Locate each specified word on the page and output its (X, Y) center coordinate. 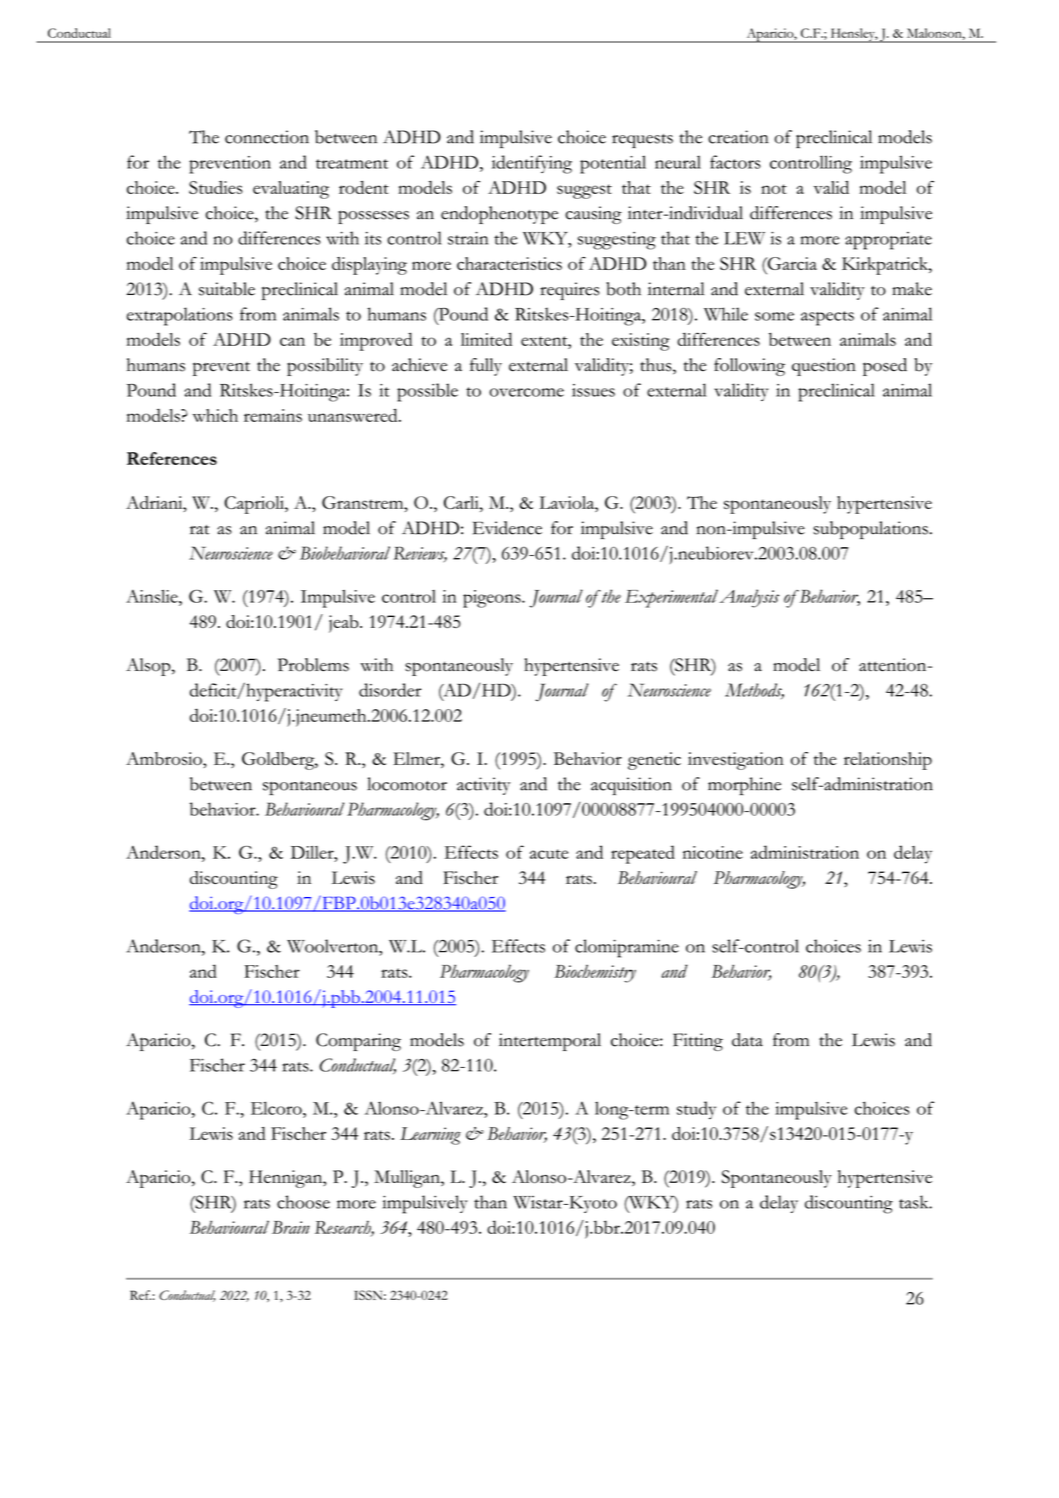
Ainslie (153, 596)
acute (549, 854)
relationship (888, 761)
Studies (216, 187)
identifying (532, 164)
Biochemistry (595, 974)
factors (735, 162)
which (215, 415)
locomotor (407, 784)
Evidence (507, 528)
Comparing (358, 1042)
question (824, 367)
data (747, 1040)
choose (303, 1202)
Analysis (749, 598)
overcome (526, 392)
